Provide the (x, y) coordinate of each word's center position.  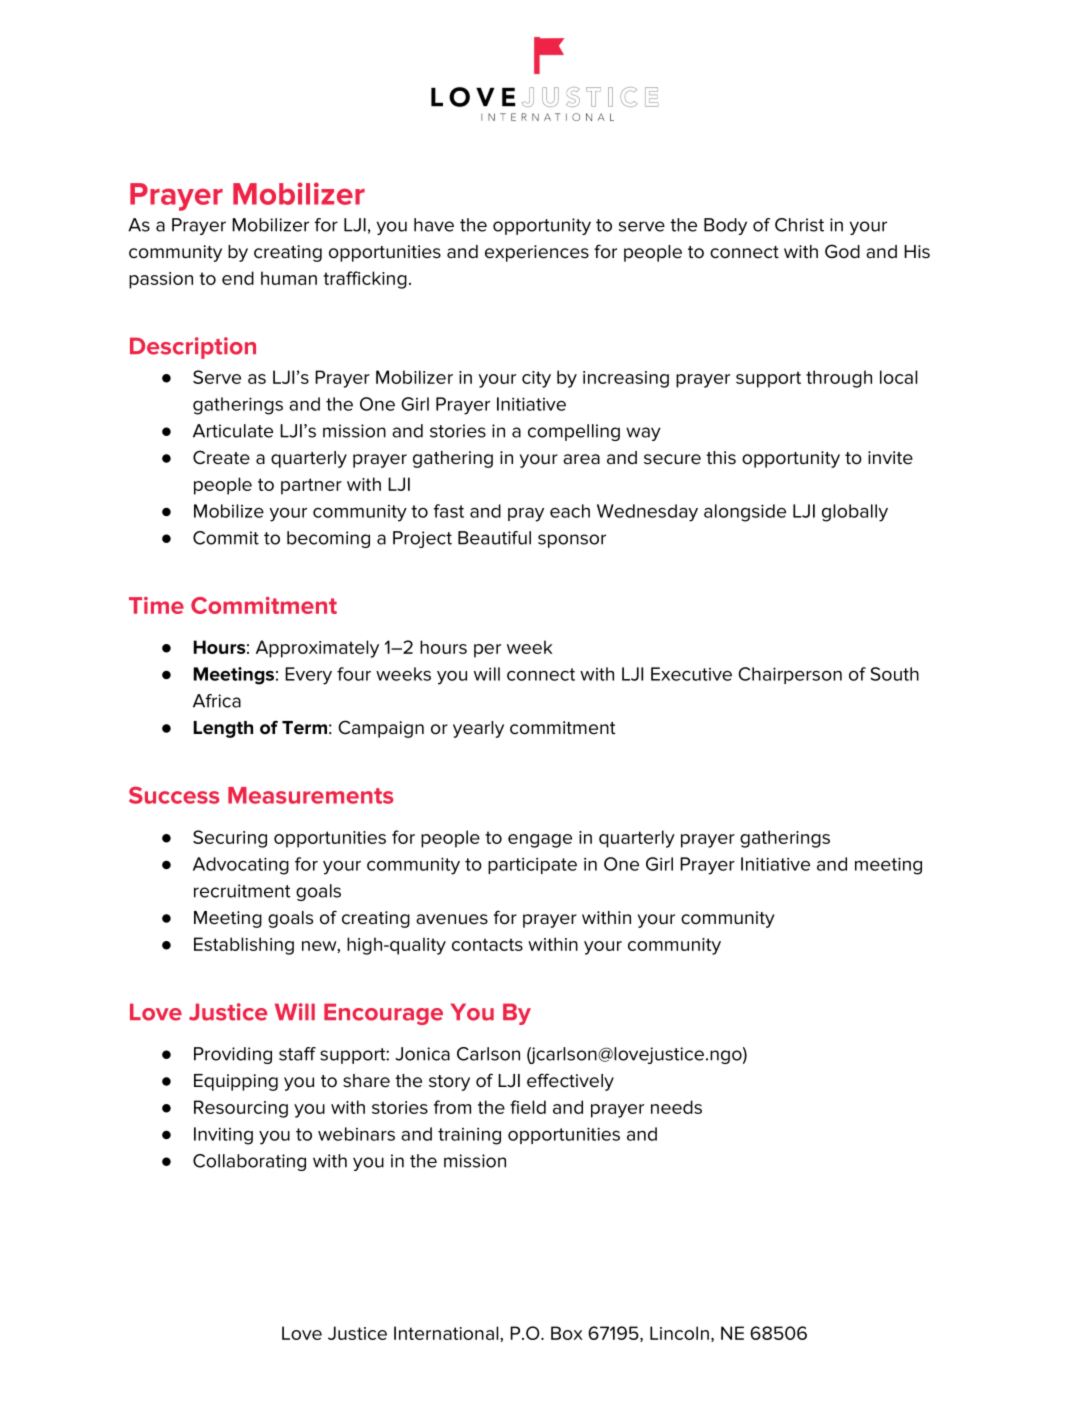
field (528, 1107)
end (238, 278)
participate (532, 865)
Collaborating (249, 1162)
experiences (537, 253)
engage (540, 841)
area (581, 459)
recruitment (242, 891)
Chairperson (790, 675)
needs (676, 1107)
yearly (478, 729)
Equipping (236, 1082)
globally (855, 513)
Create (221, 457)
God (842, 251)
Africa (217, 701)
